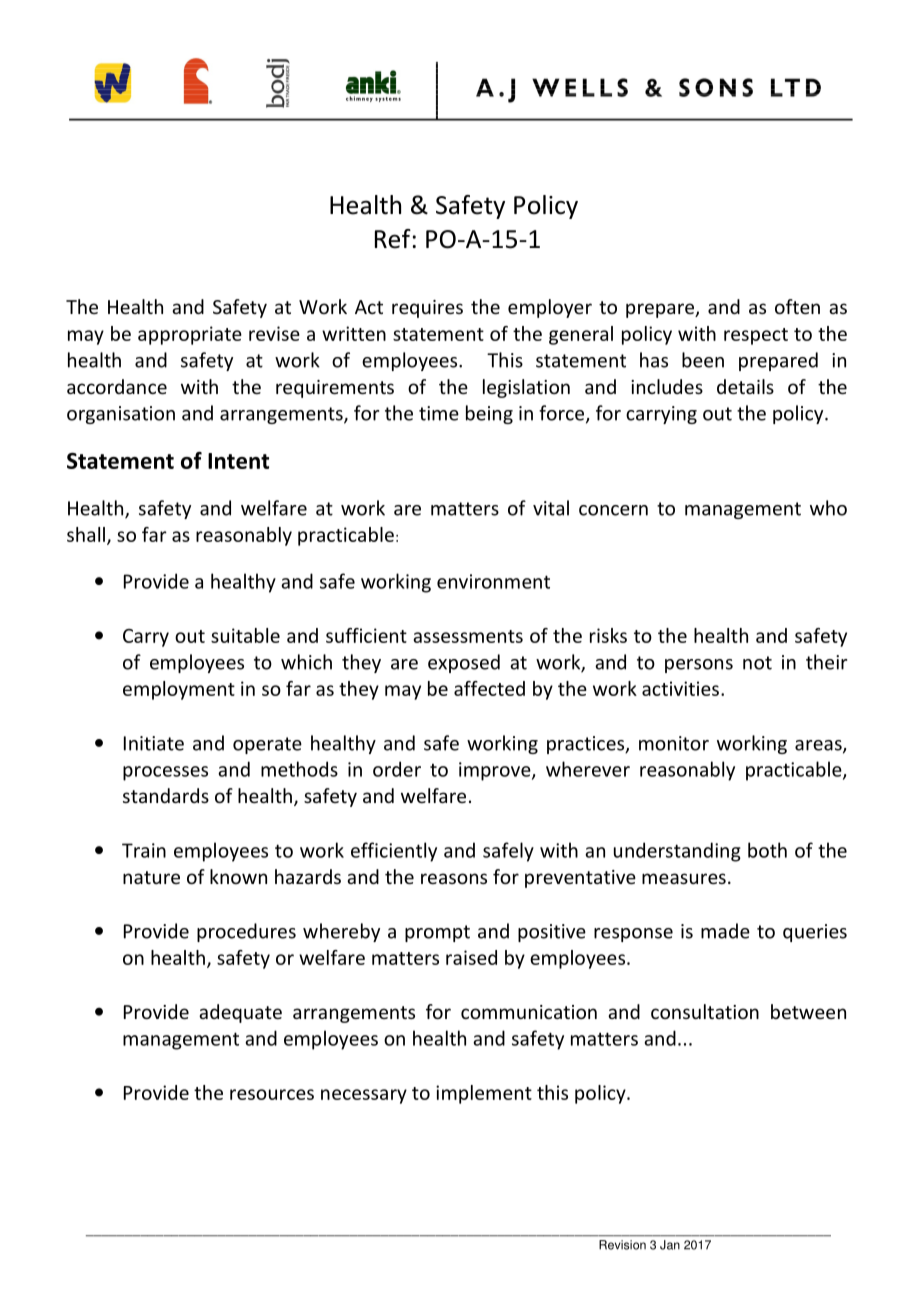  What do you see at coordinates (454, 878) in the screenshot?
I see `reasons` at bounding box center [454, 878].
